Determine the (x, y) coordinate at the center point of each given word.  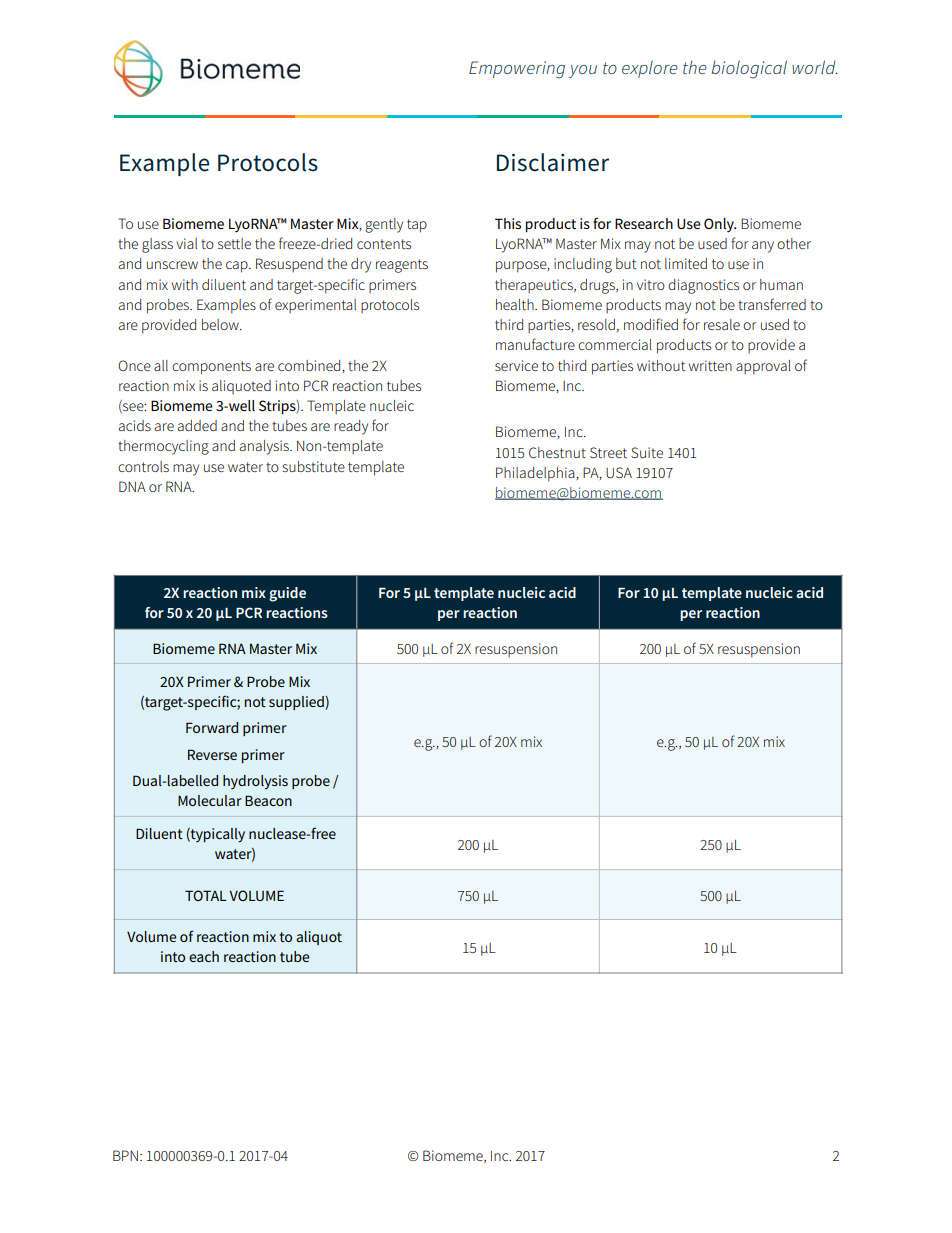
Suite (647, 452)
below (221, 324)
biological (749, 69)
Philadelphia (536, 474)
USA (619, 472)
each (204, 956)
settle (234, 243)
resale (722, 324)
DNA (132, 486)
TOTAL (206, 895)
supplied (297, 703)
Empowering (517, 70)
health (516, 304)
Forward (212, 727)
